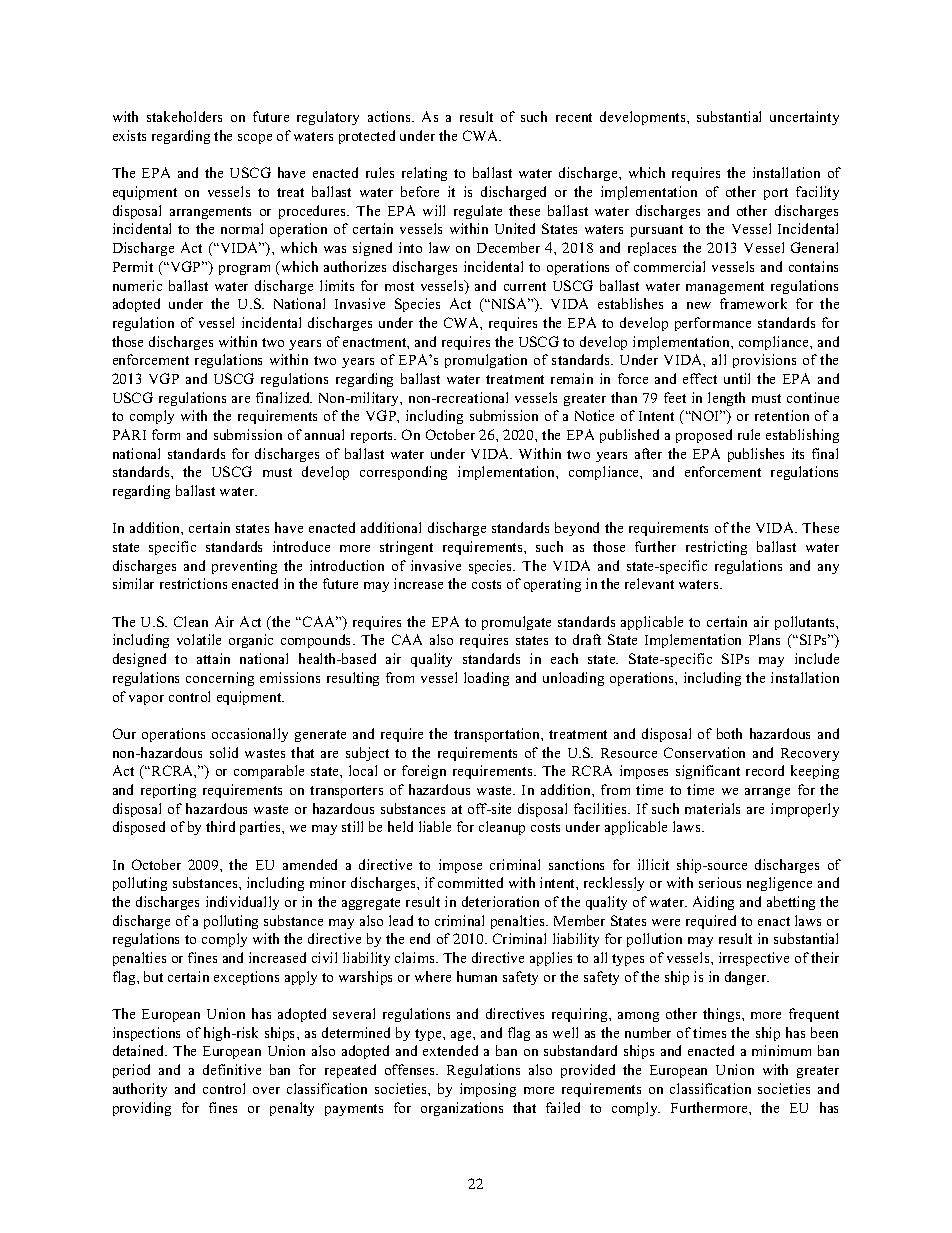 Image resolution: width=952 pixels, height=1233 pixels. I want to click on volatile, so click(199, 639).
